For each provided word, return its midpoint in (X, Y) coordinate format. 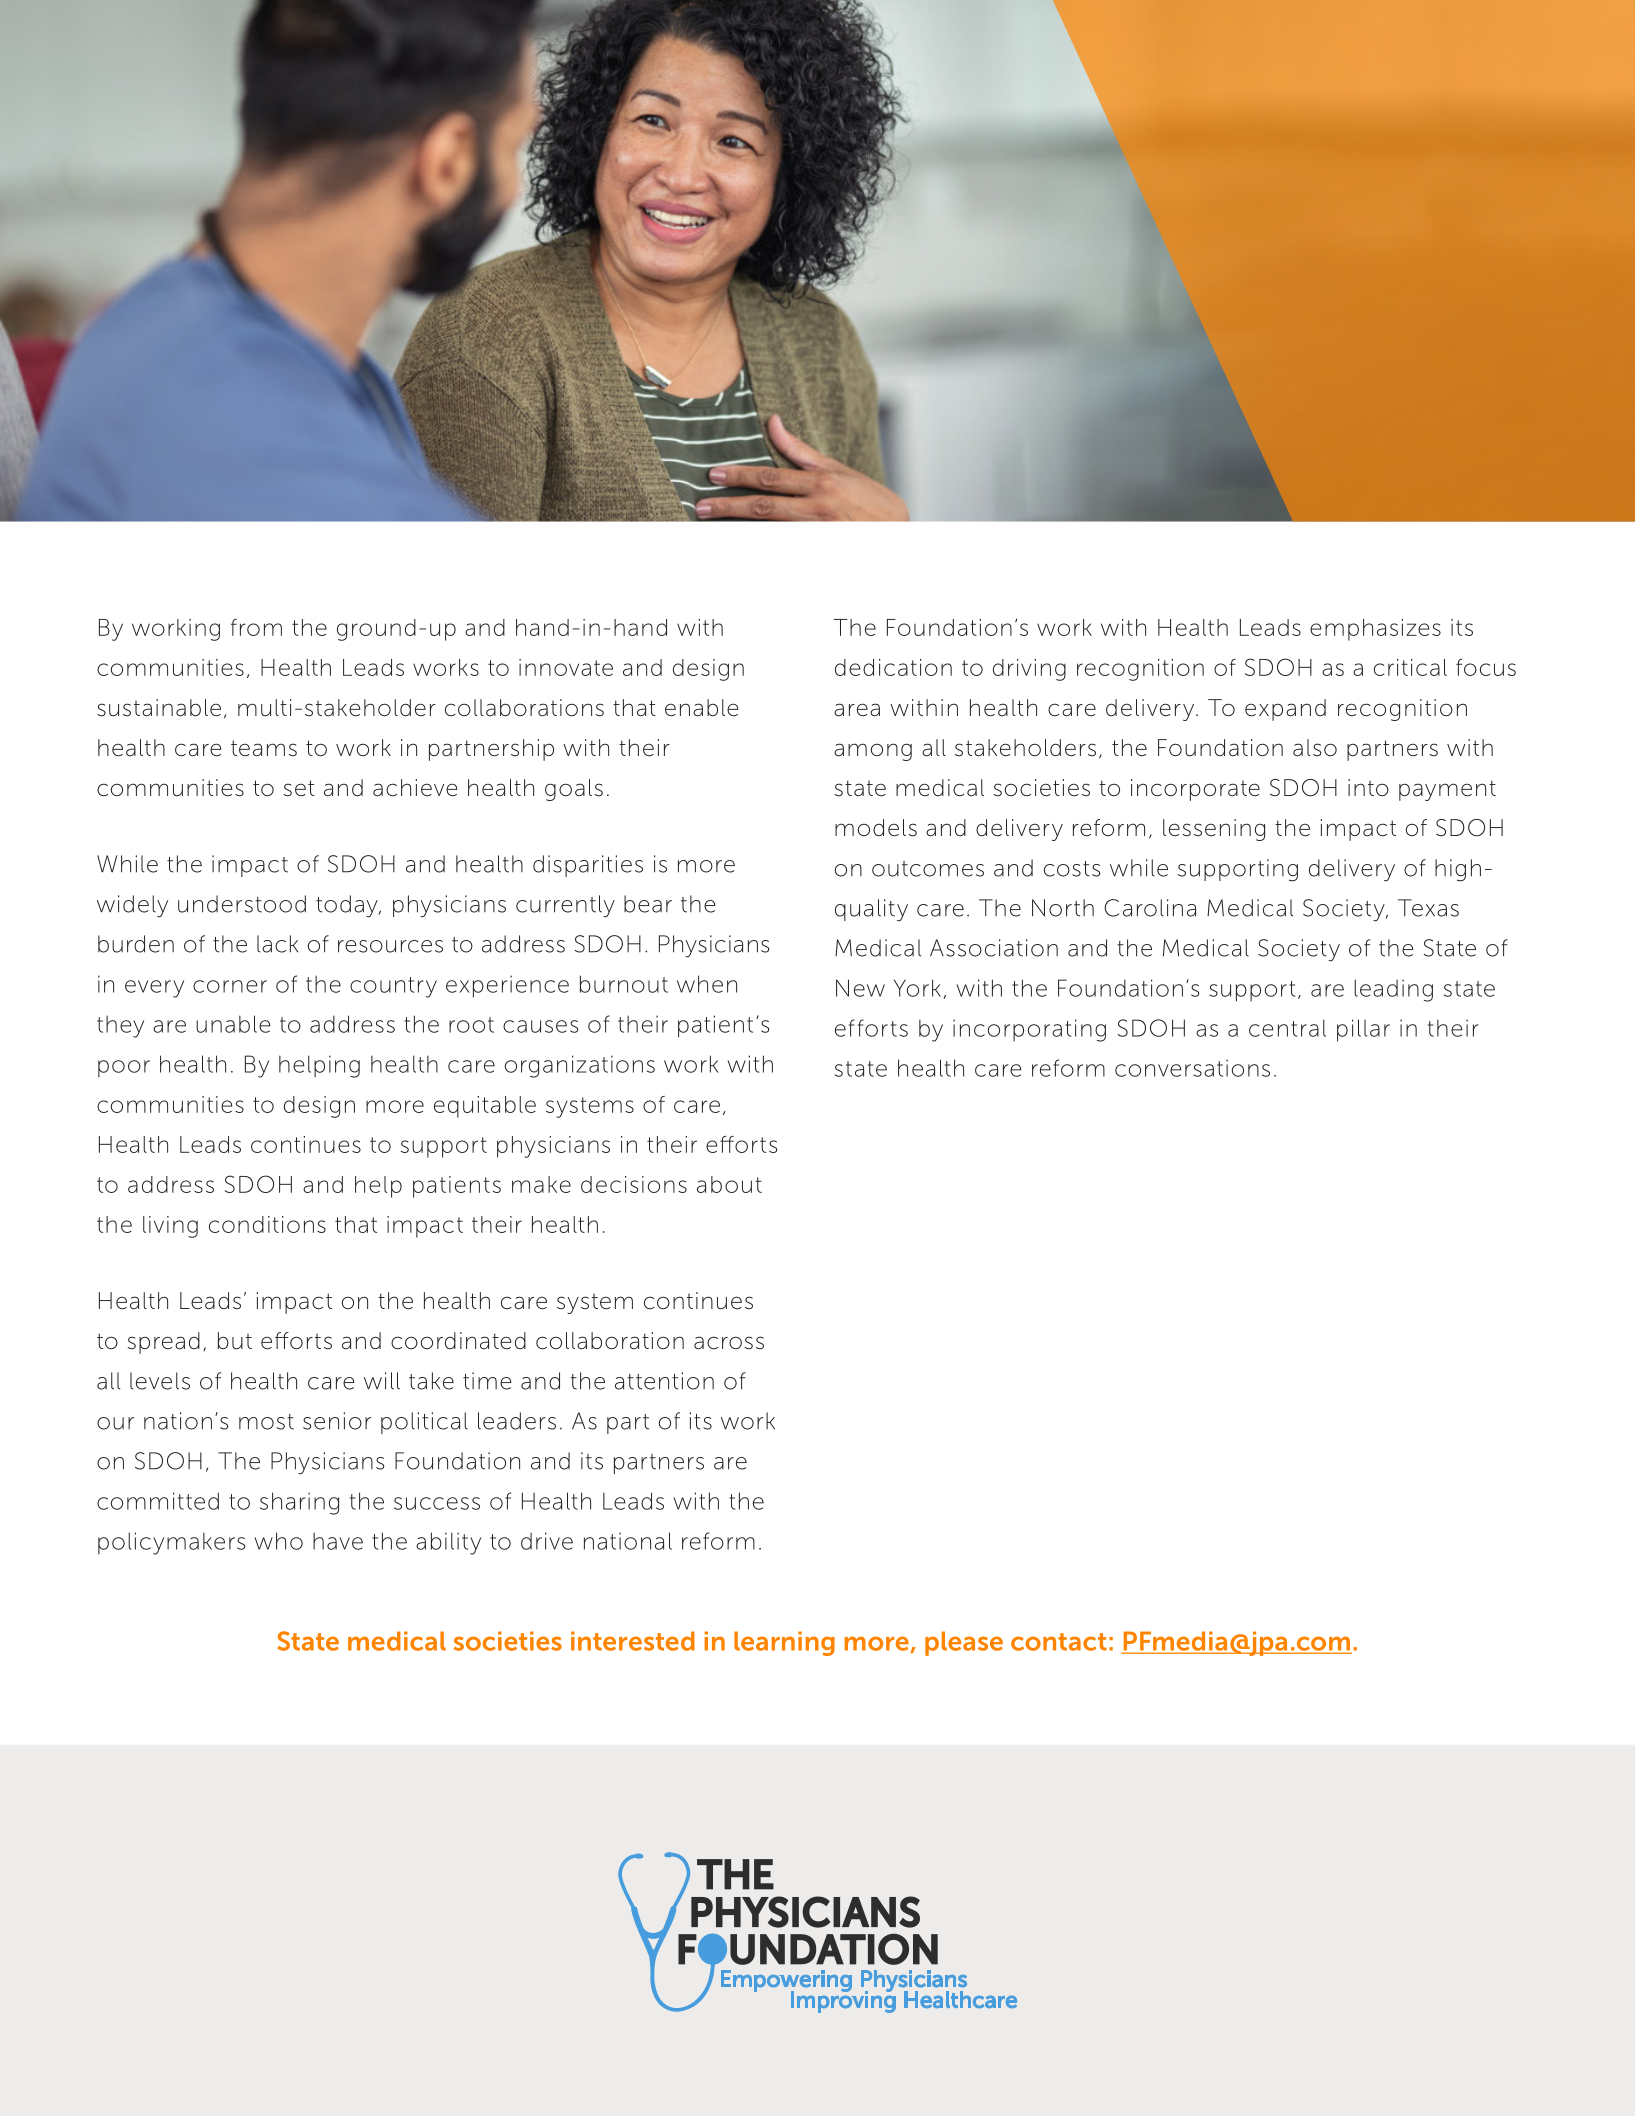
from (256, 627)
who (279, 1541)
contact (1059, 1642)
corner (230, 986)
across (729, 1343)
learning (784, 1643)
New (860, 988)
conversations (1192, 1068)
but (235, 1341)
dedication (893, 667)
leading (1393, 990)
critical (1410, 667)
